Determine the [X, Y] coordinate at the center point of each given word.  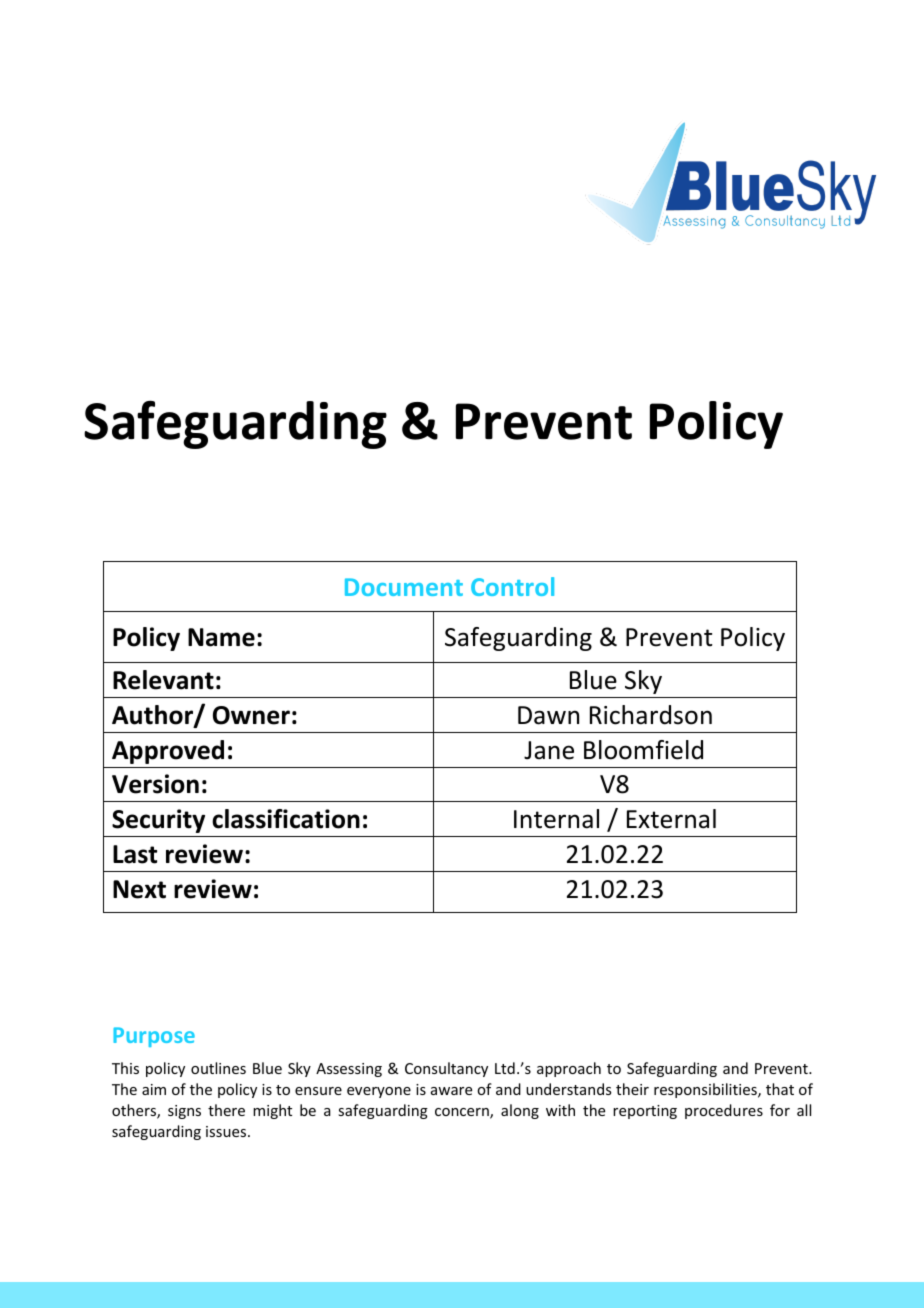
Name [221, 637]
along [520, 1111]
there [226, 1110]
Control [512, 586]
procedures [724, 1111]
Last [135, 854]
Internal [556, 819]
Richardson [651, 715]
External [671, 819]
